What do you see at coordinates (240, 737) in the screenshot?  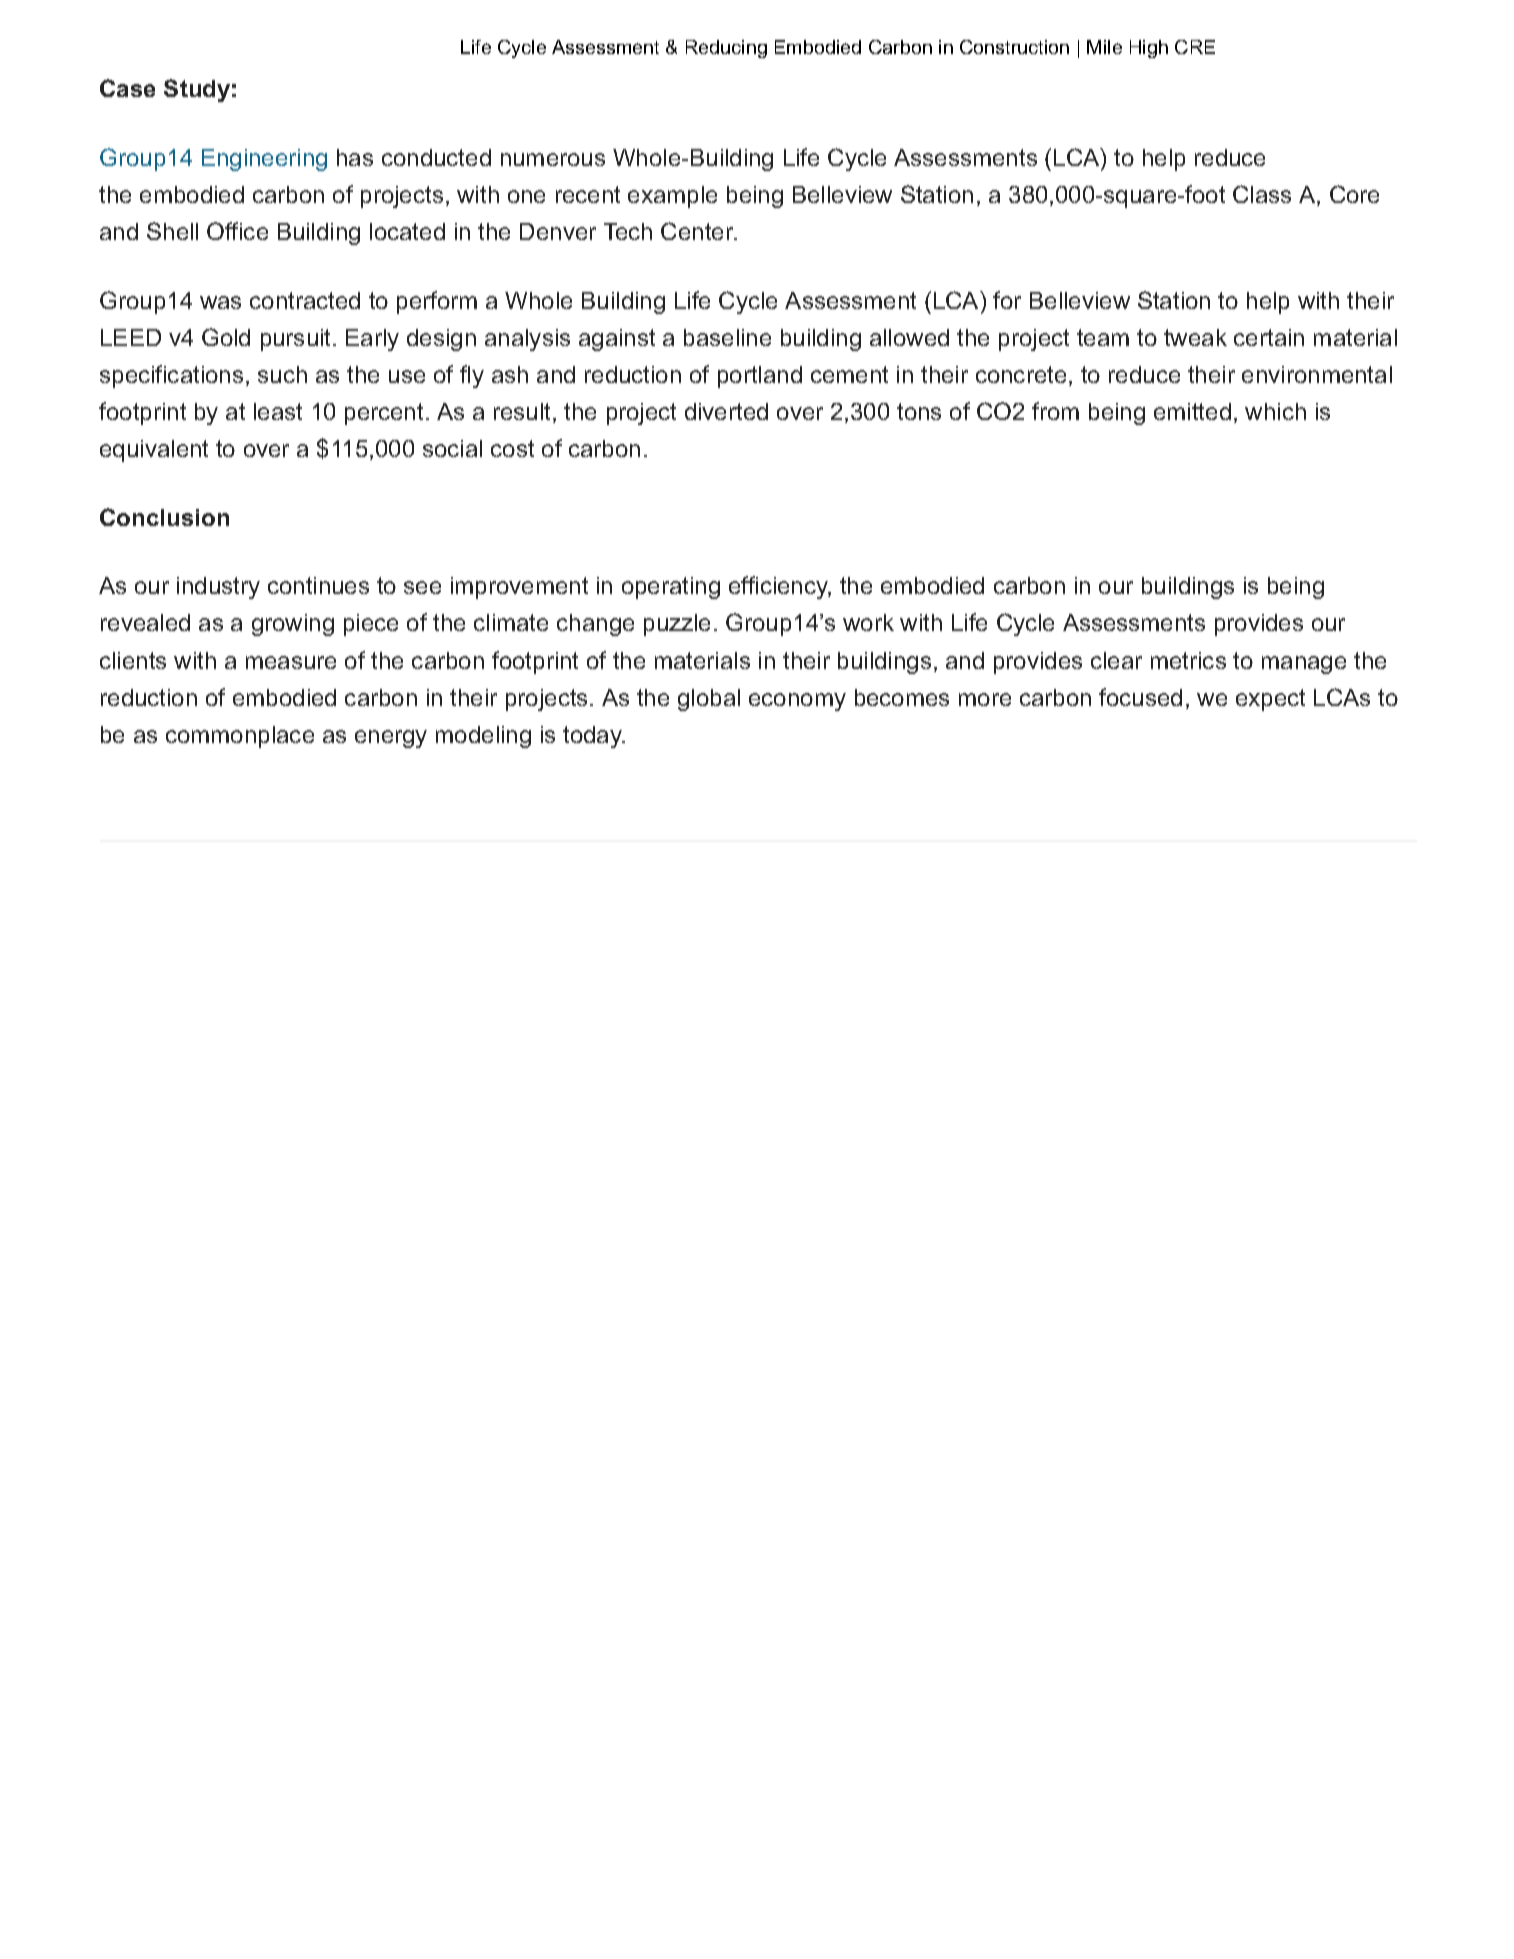 I see `commonplace` at bounding box center [240, 737].
